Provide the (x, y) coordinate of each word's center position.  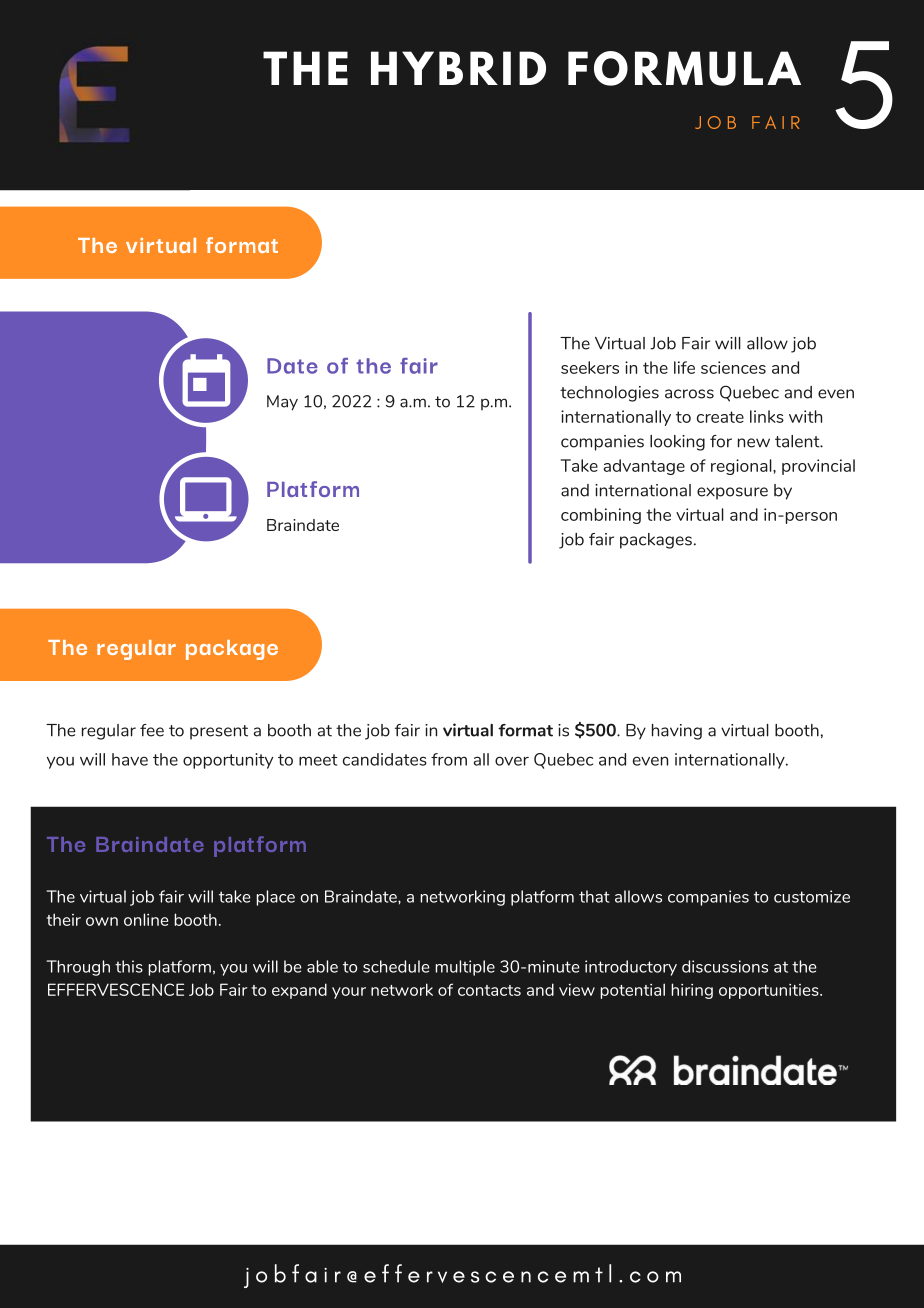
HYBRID (458, 68)
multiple (465, 968)
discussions (725, 966)
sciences (733, 367)
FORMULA (684, 68)
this (129, 966)
